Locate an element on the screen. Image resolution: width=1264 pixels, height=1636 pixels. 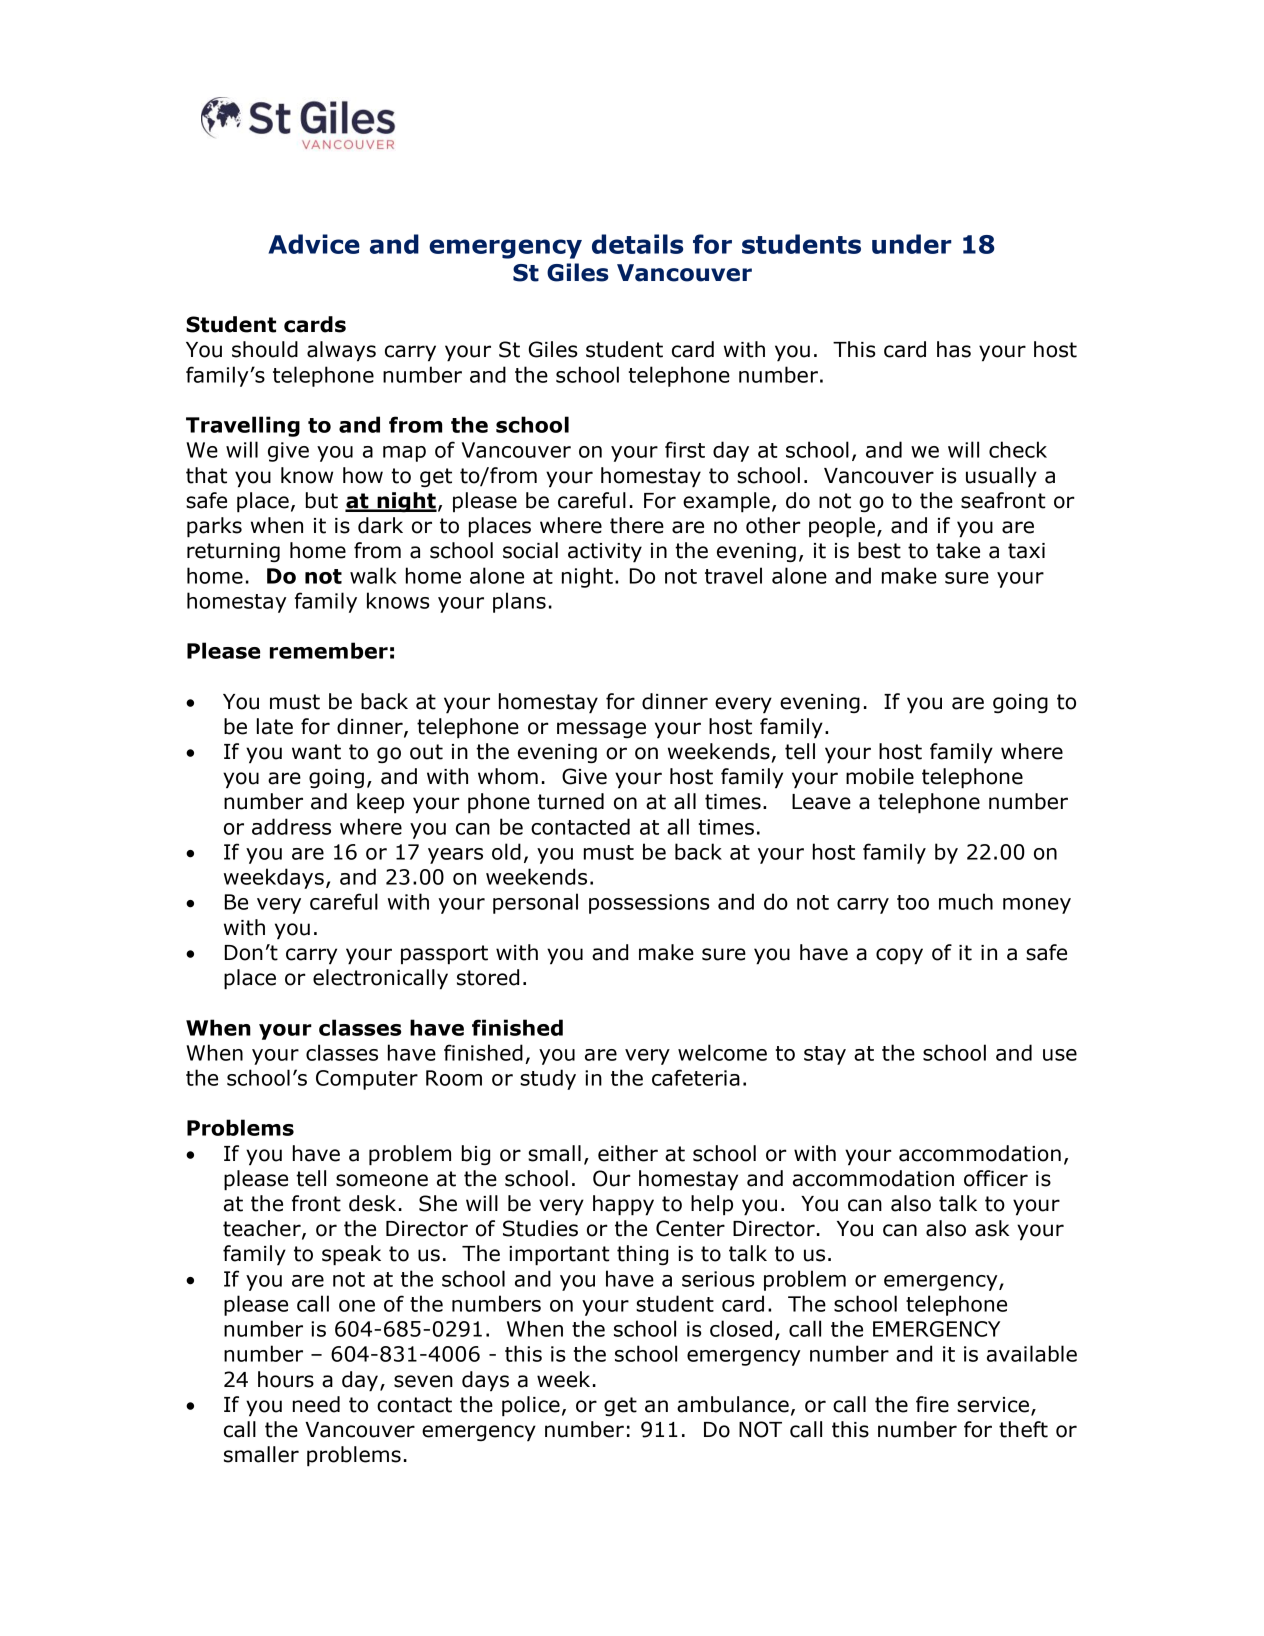
take is located at coordinates (958, 550).
